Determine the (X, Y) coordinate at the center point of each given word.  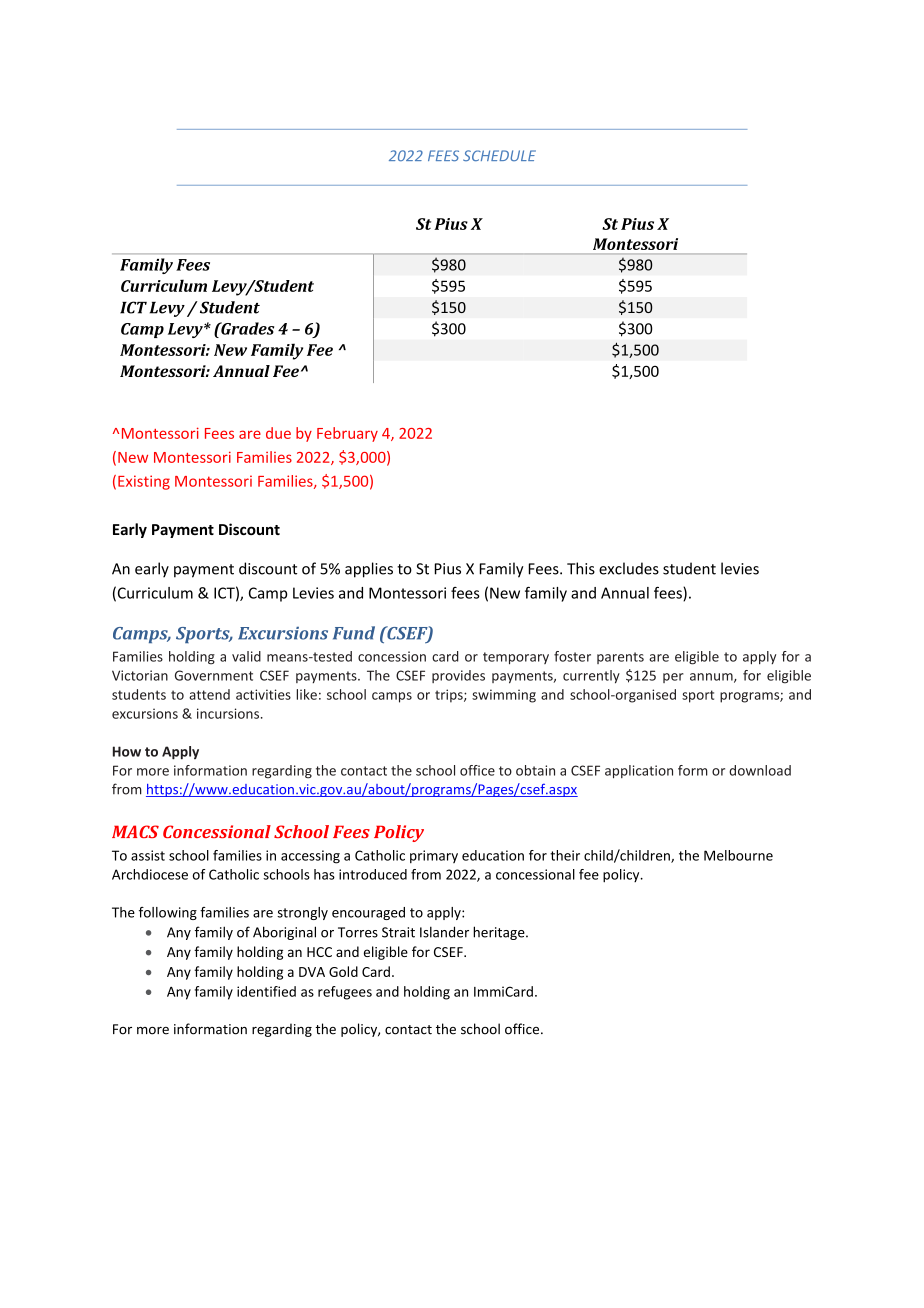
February (347, 434)
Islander (444, 932)
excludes (629, 568)
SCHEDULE (499, 155)
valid (246, 656)
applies (369, 570)
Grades (246, 328)
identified (266, 991)
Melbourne (738, 855)
